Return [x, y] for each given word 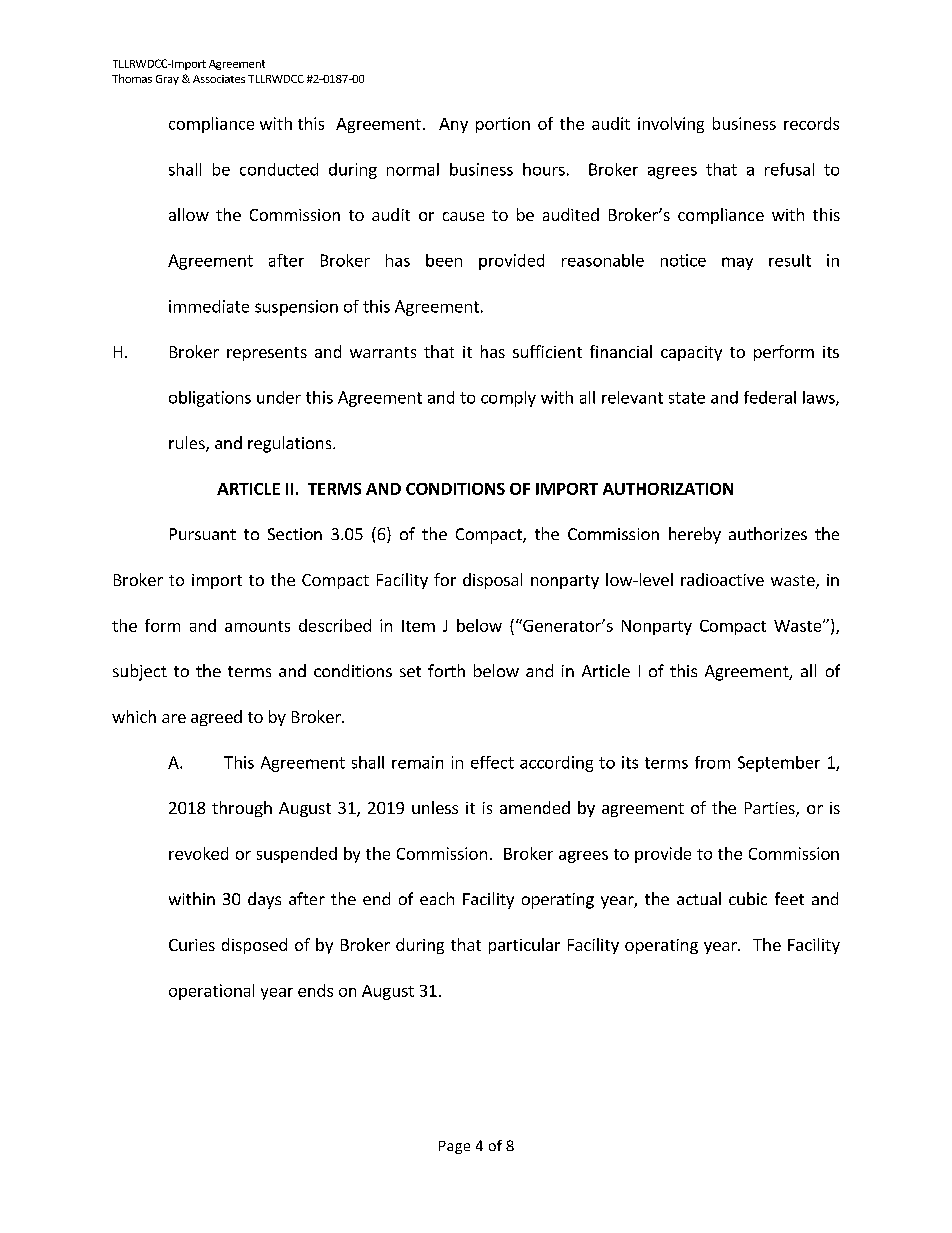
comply [508, 399]
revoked [198, 853]
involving [671, 125]
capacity [691, 353]
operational [211, 992]
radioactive [722, 579]
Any [453, 125]
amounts [257, 626]
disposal [492, 581]
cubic [748, 898]
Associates [219, 79]
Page [454, 1147]
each [437, 898]
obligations [210, 399]
